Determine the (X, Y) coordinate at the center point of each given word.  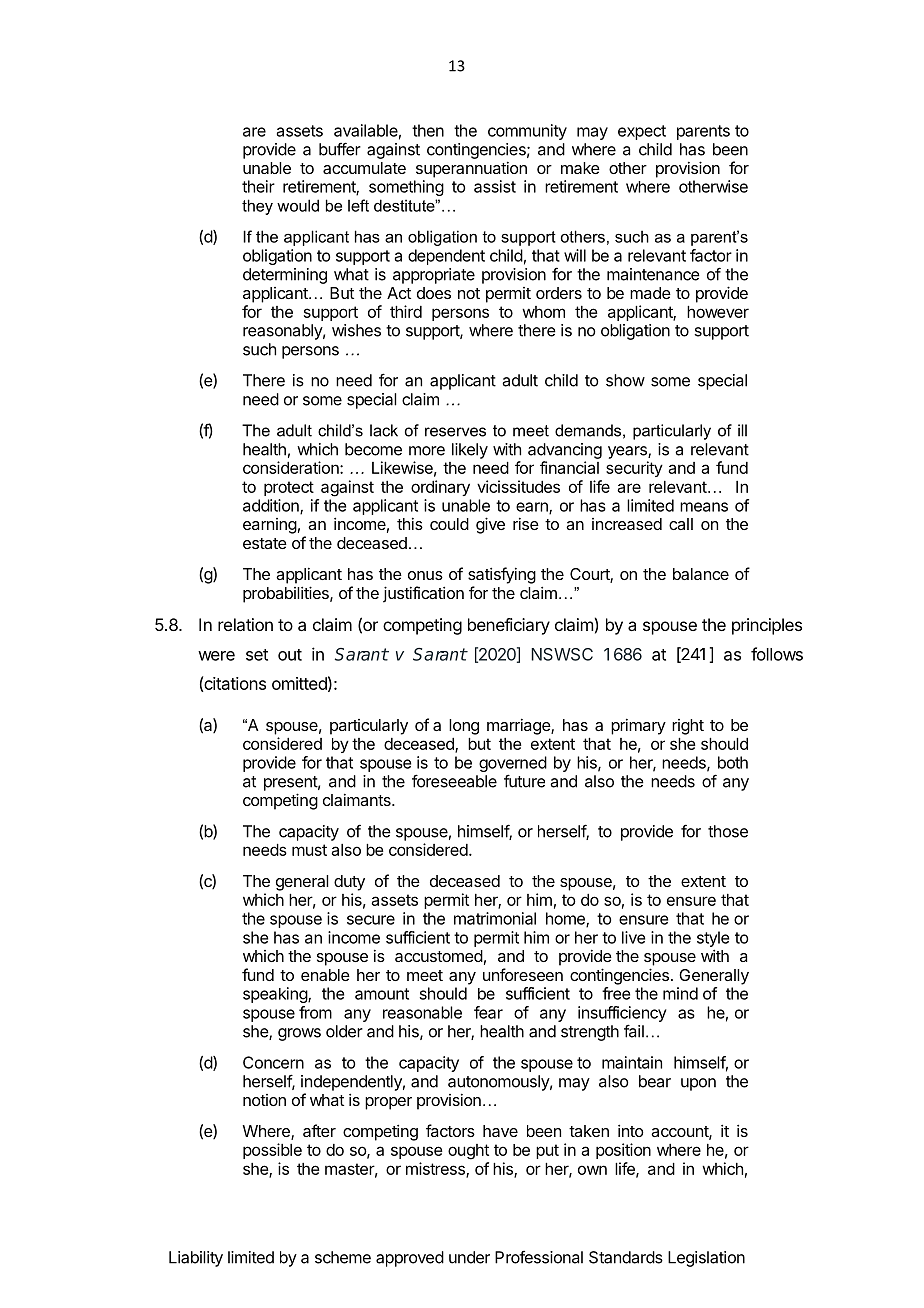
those (728, 831)
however (718, 312)
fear (488, 1012)
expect (642, 132)
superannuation (471, 169)
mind (680, 993)
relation (245, 624)
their (258, 186)
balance (701, 574)
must (309, 850)
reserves (455, 432)
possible (272, 1151)
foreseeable (454, 781)
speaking (276, 995)
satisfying (502, 575)
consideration (292, 467)
